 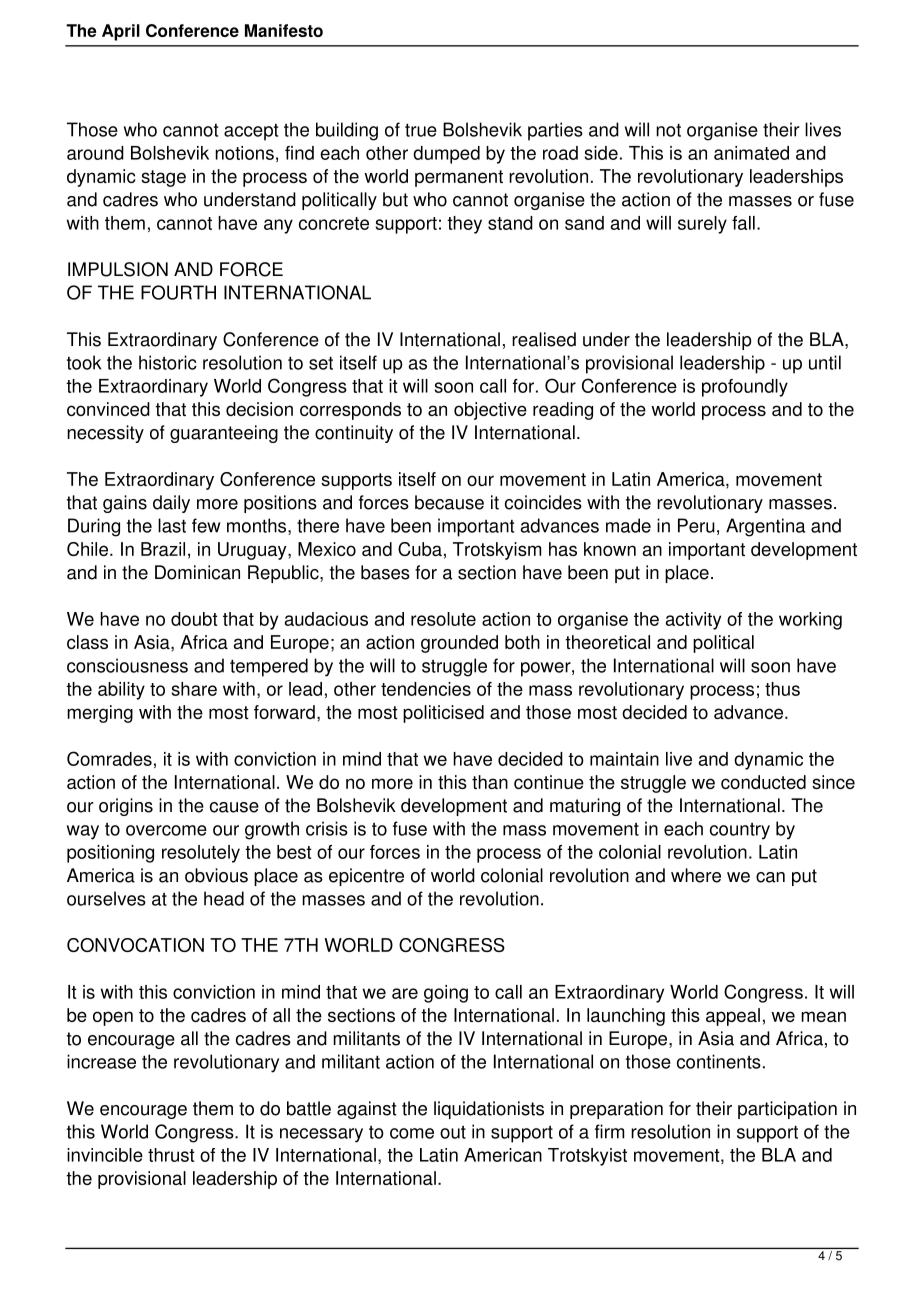 What do you see at coordinates (763, 782) in the screenshot?
I see `conducted` at bounding box center [763, 782].
